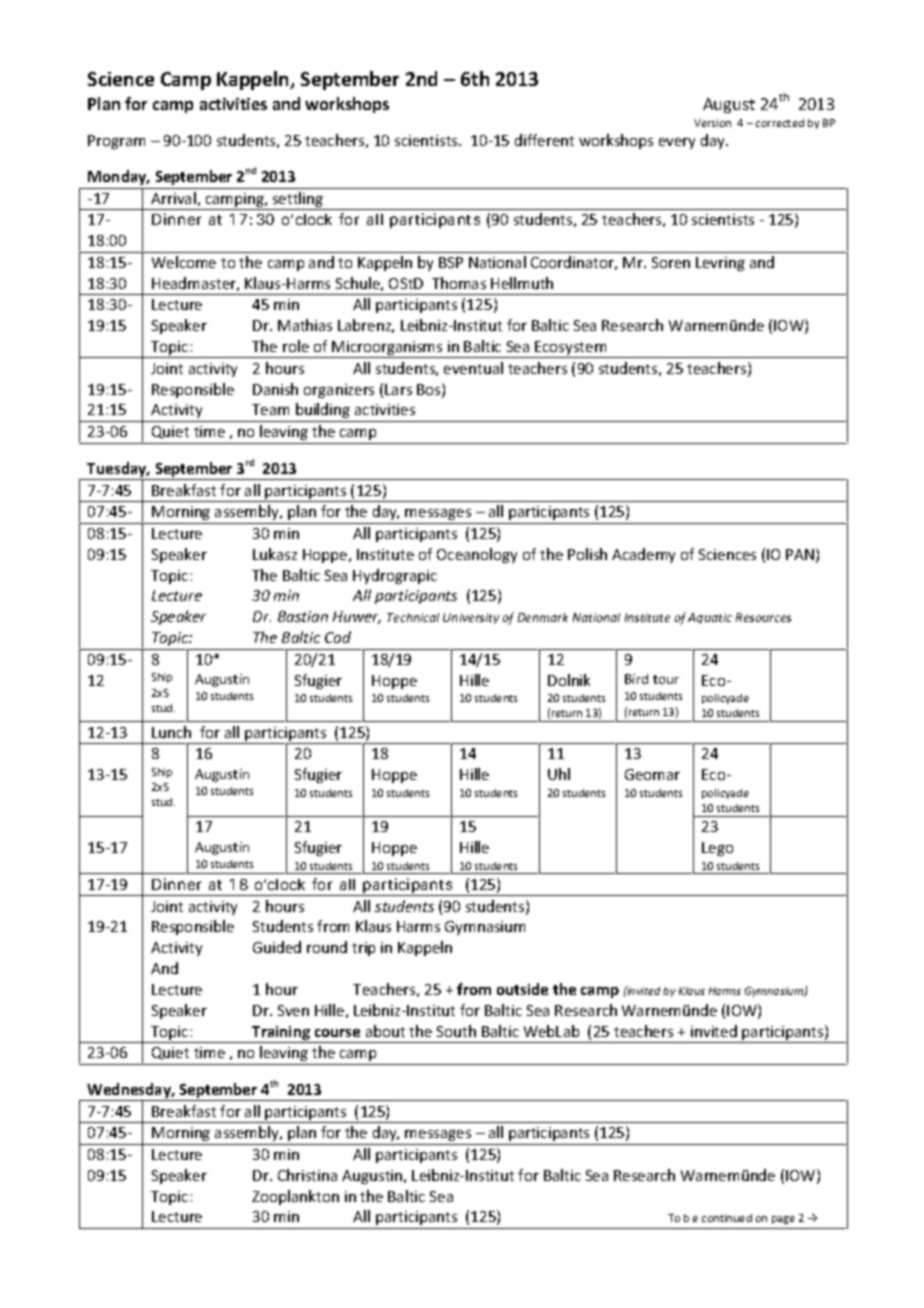  Describe the element at coordinates (173, 198) in the page. I see `Arrival` at that location.
